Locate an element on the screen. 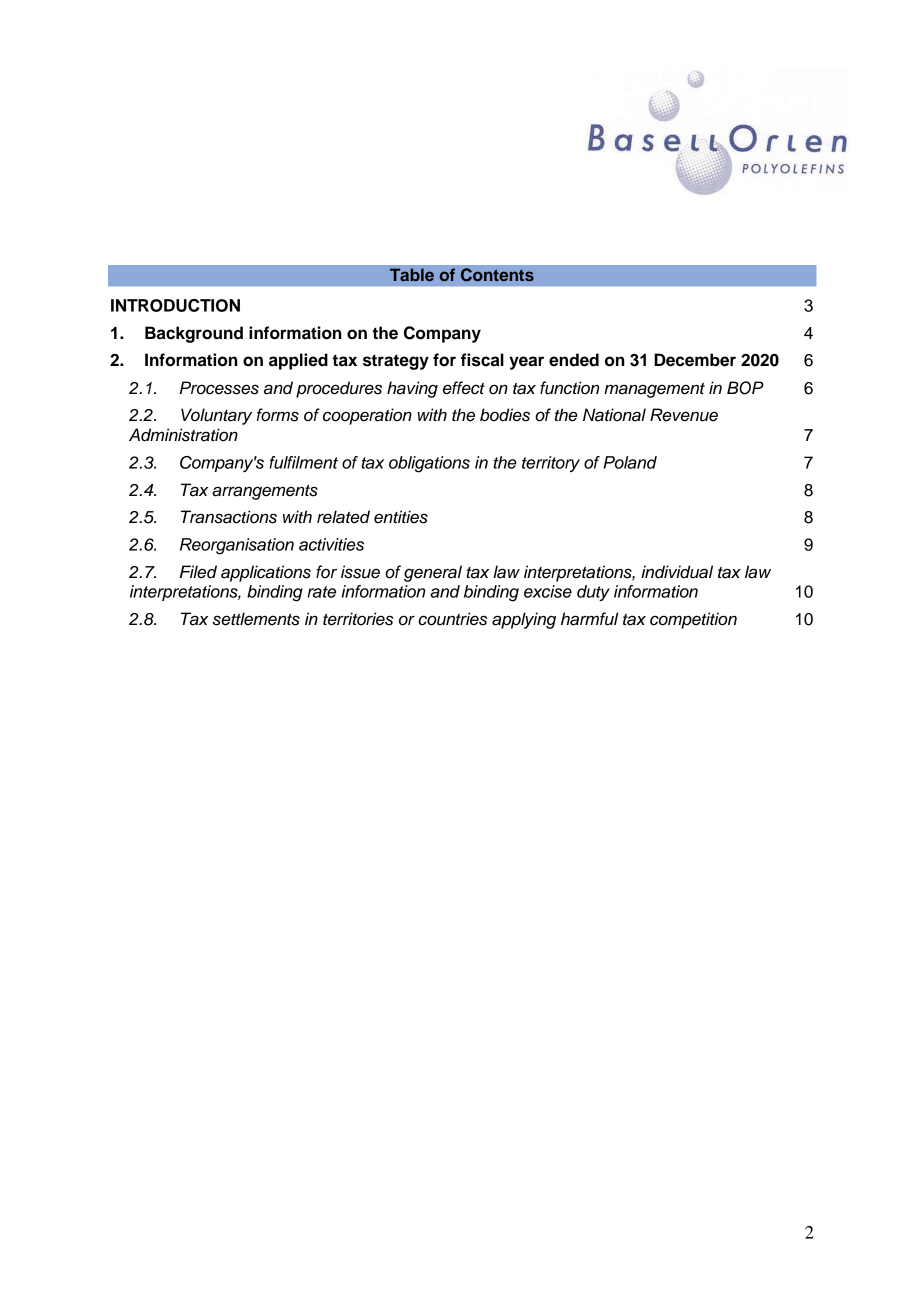 This screenshot has height=1308, width=924. Contents is located at coordinates (497, 275).
